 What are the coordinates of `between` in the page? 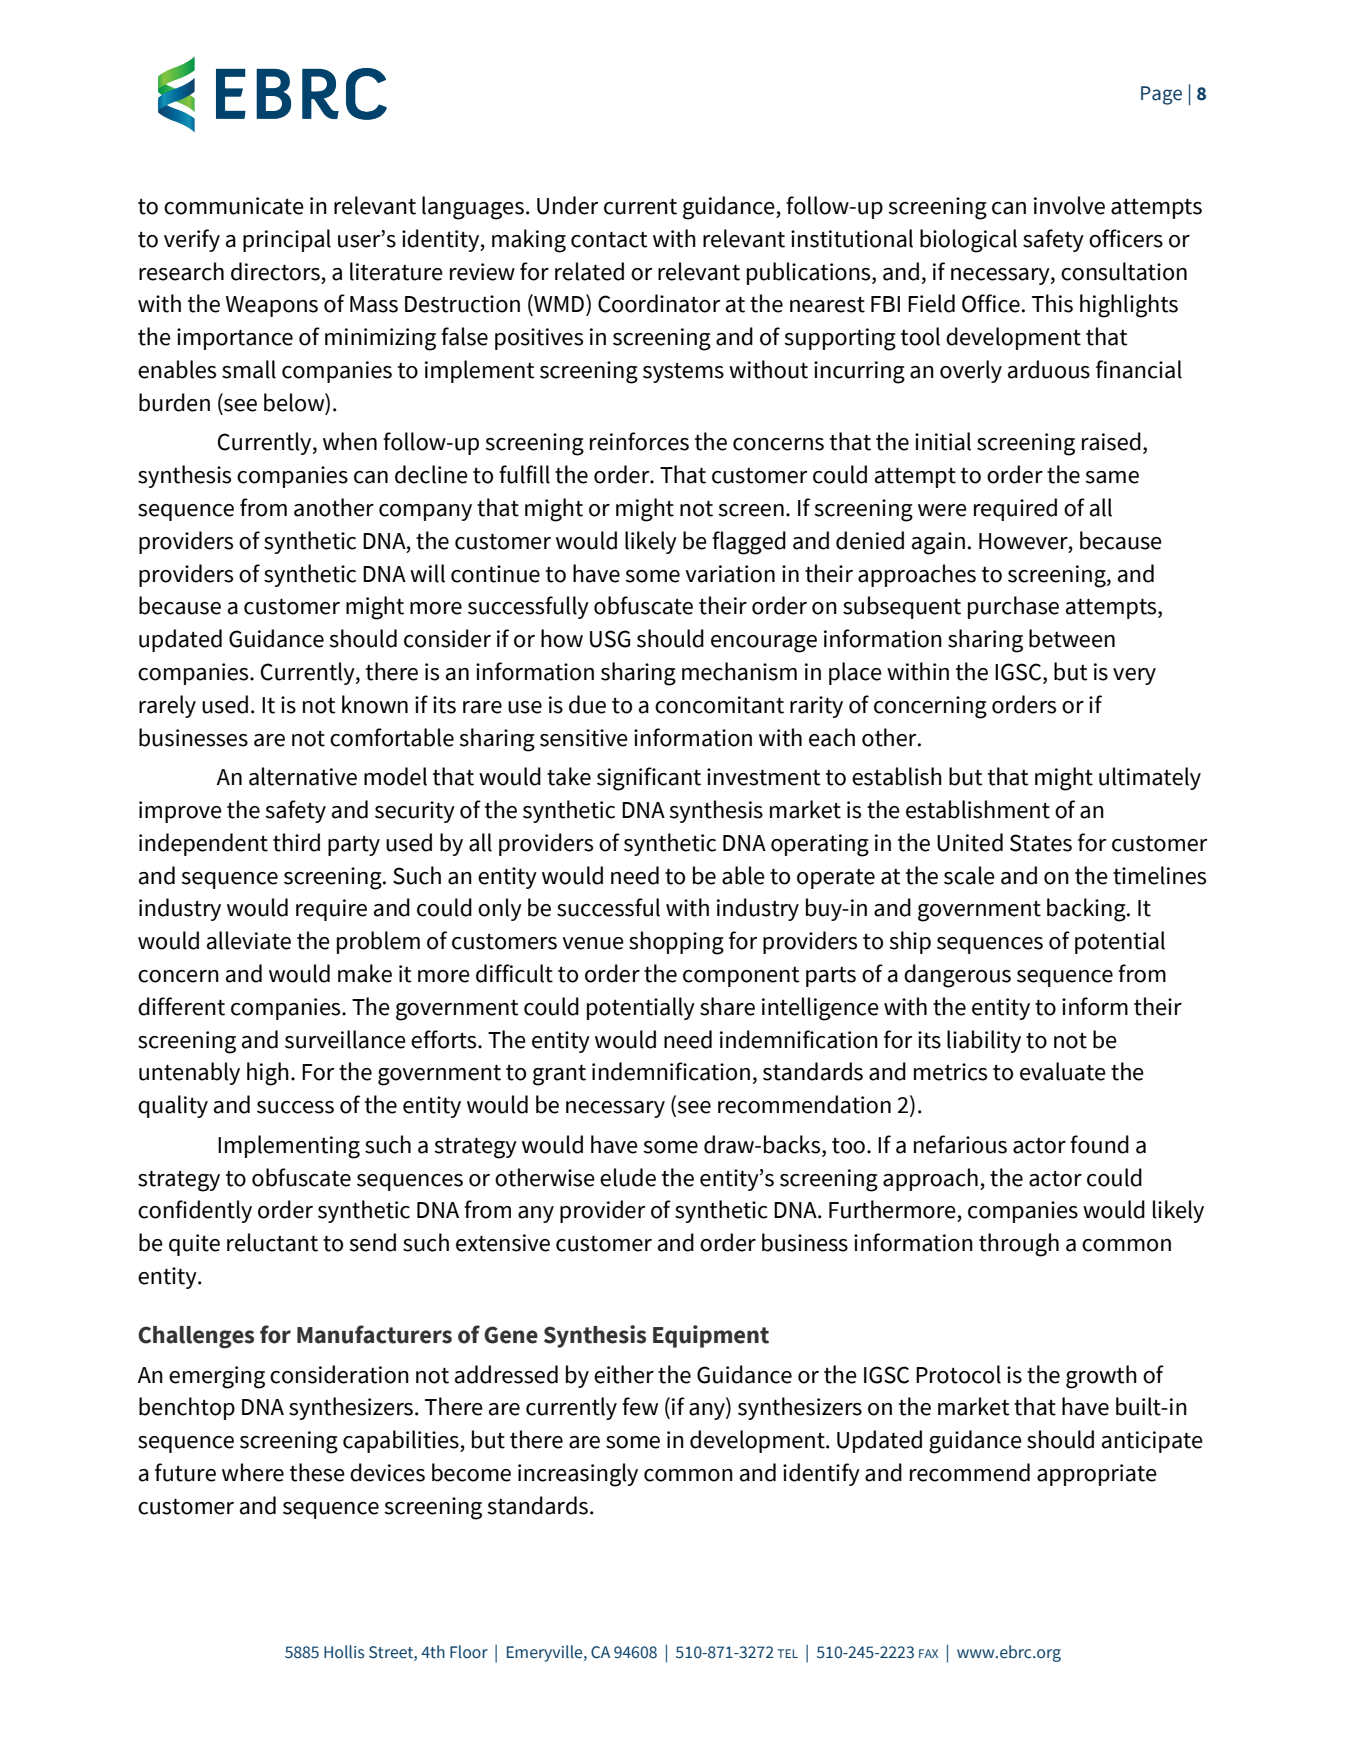 It's located at (1072, 638).
